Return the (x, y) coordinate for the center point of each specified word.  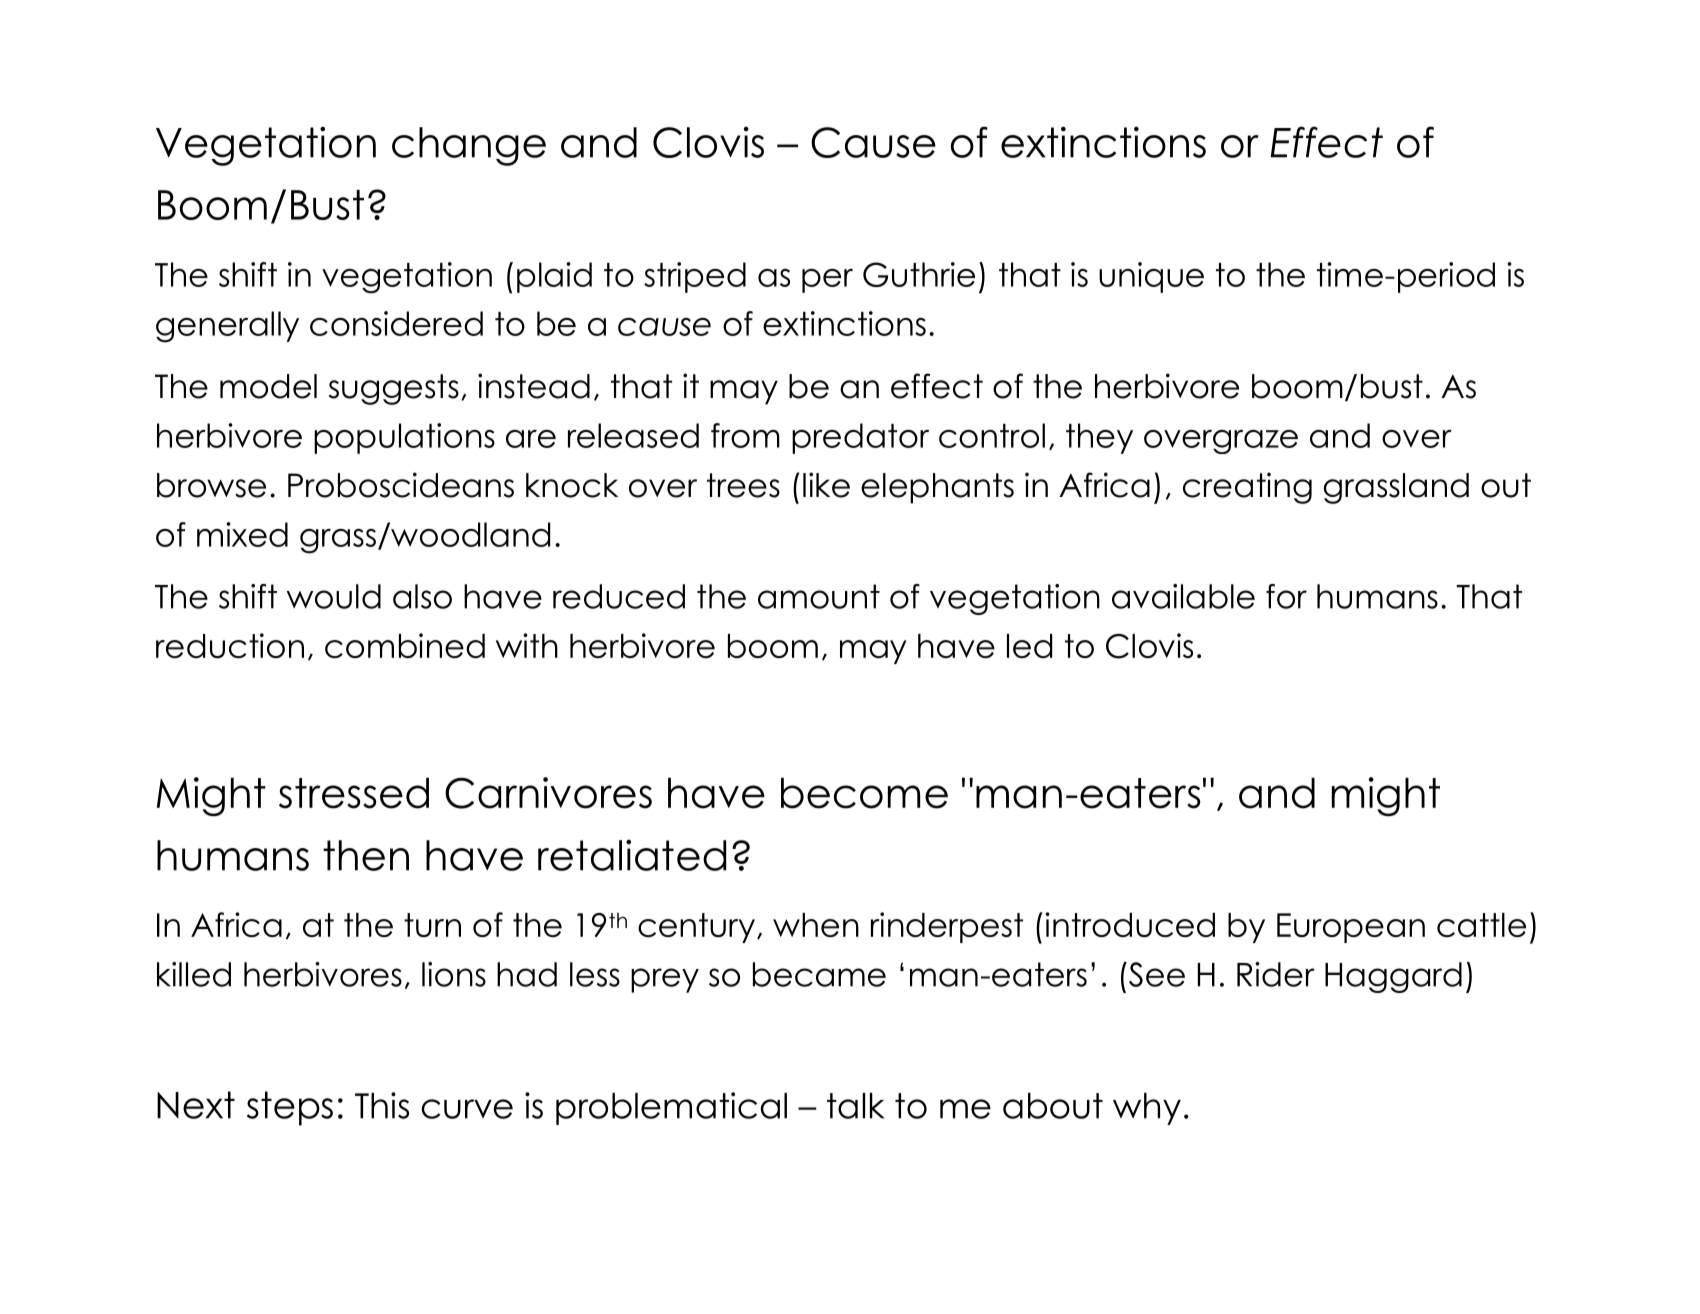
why (1147, 1109)
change (469, 146)
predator (860, 438)
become (864, 793)
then (366, 855)
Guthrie (919, 274)
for (1286, 596)
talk (855, 1106)
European (1351, 928)
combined (405, 645)
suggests (394, 389)
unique (1151, 277)
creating (1247, 488)
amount (819, 596)
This (382, 1105)
